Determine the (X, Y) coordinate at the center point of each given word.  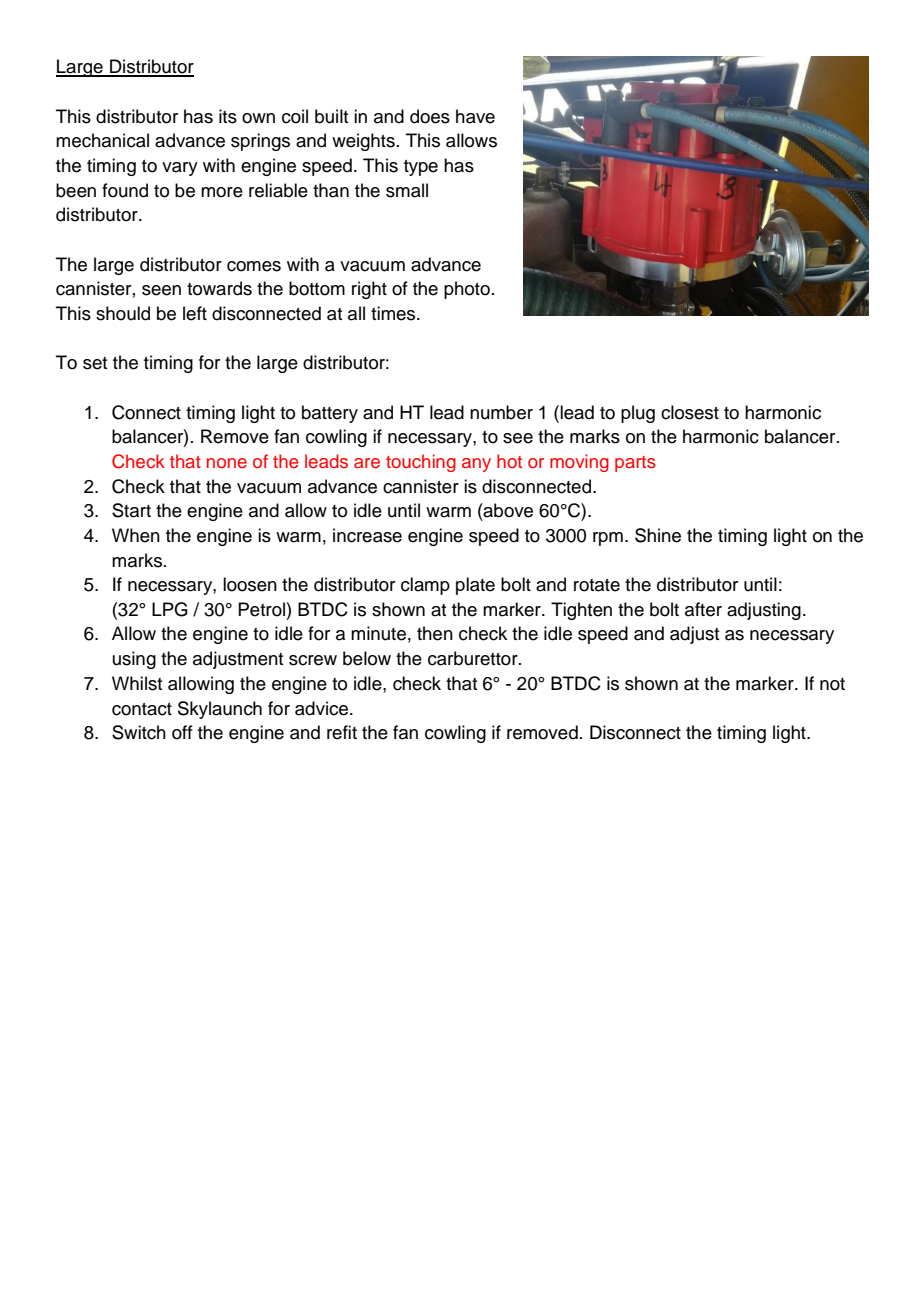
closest (690, 412)
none (227, 463)
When (136, 535)
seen (161, 290)
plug (638, 414)
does (430, 116)
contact (142, 709)
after (703, 609)
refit (342, 732)
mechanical (102, 140)
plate (475, 586)
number (501, 412)
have (475, 116)
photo (467, 290)
